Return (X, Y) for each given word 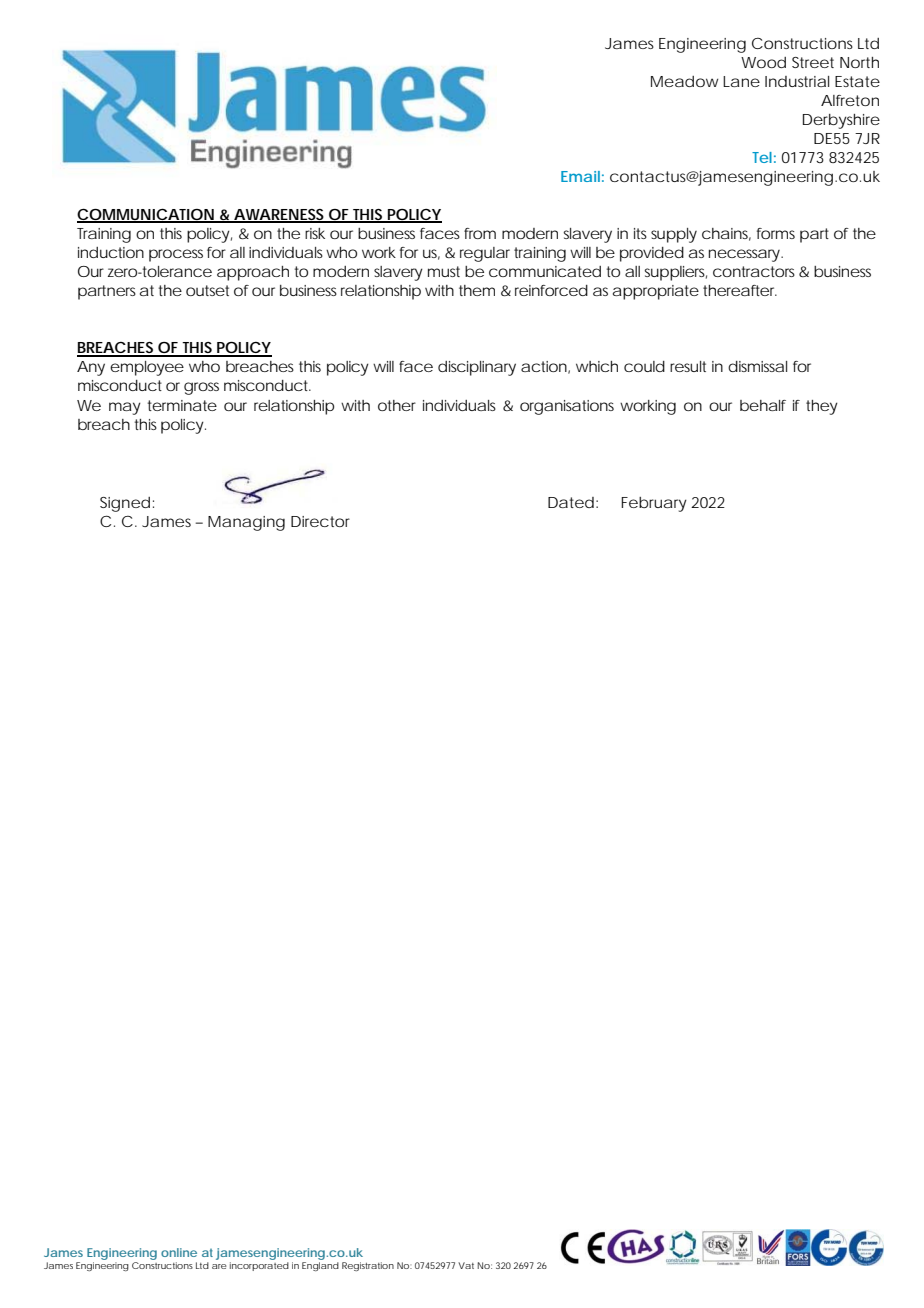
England (320, 1266)
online (179, 1252)
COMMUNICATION (147, 215)
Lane (741, 81)
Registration (368, 1266)
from (480, 233)
